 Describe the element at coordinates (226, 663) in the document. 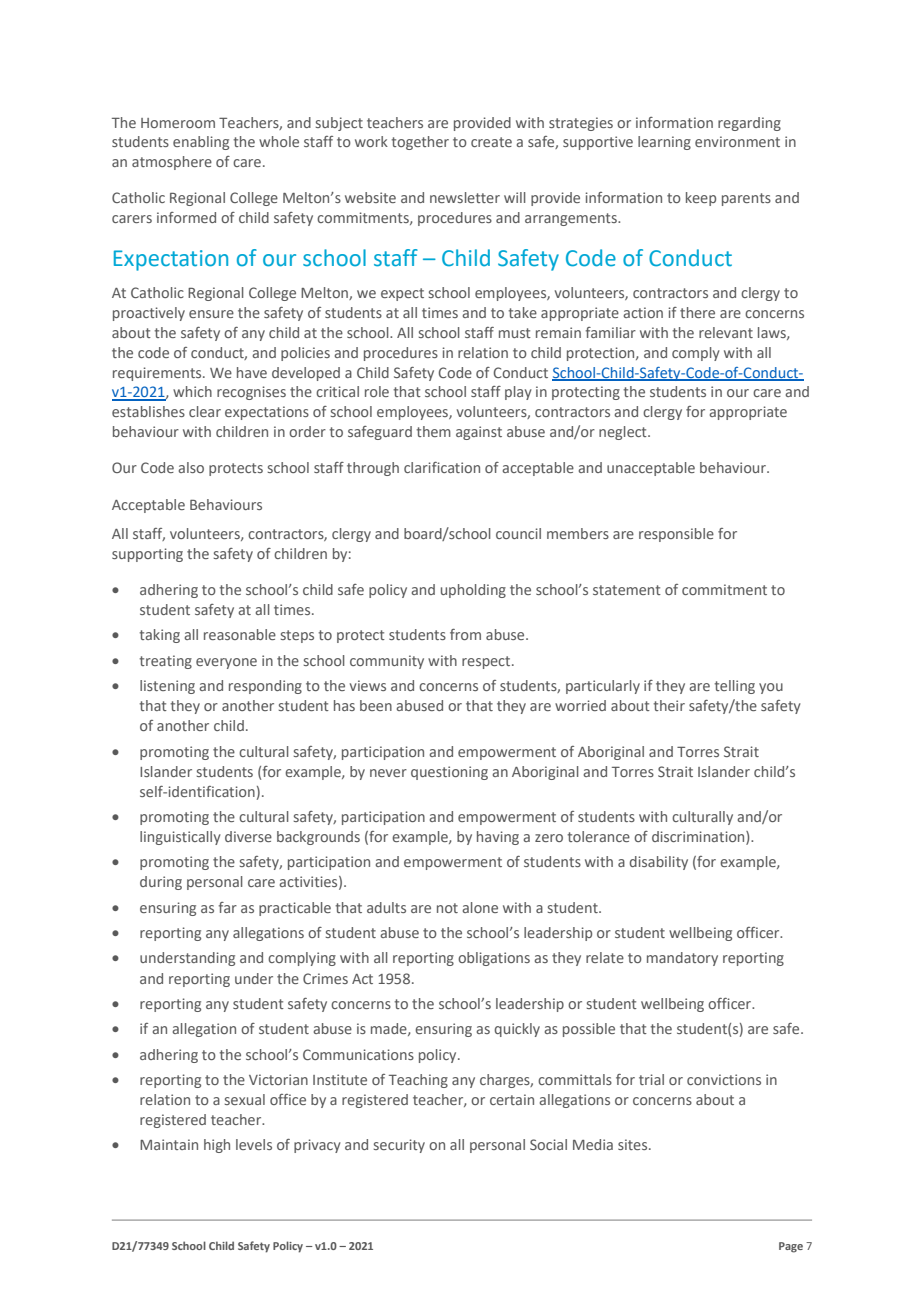

I see `everyone` at that location.
